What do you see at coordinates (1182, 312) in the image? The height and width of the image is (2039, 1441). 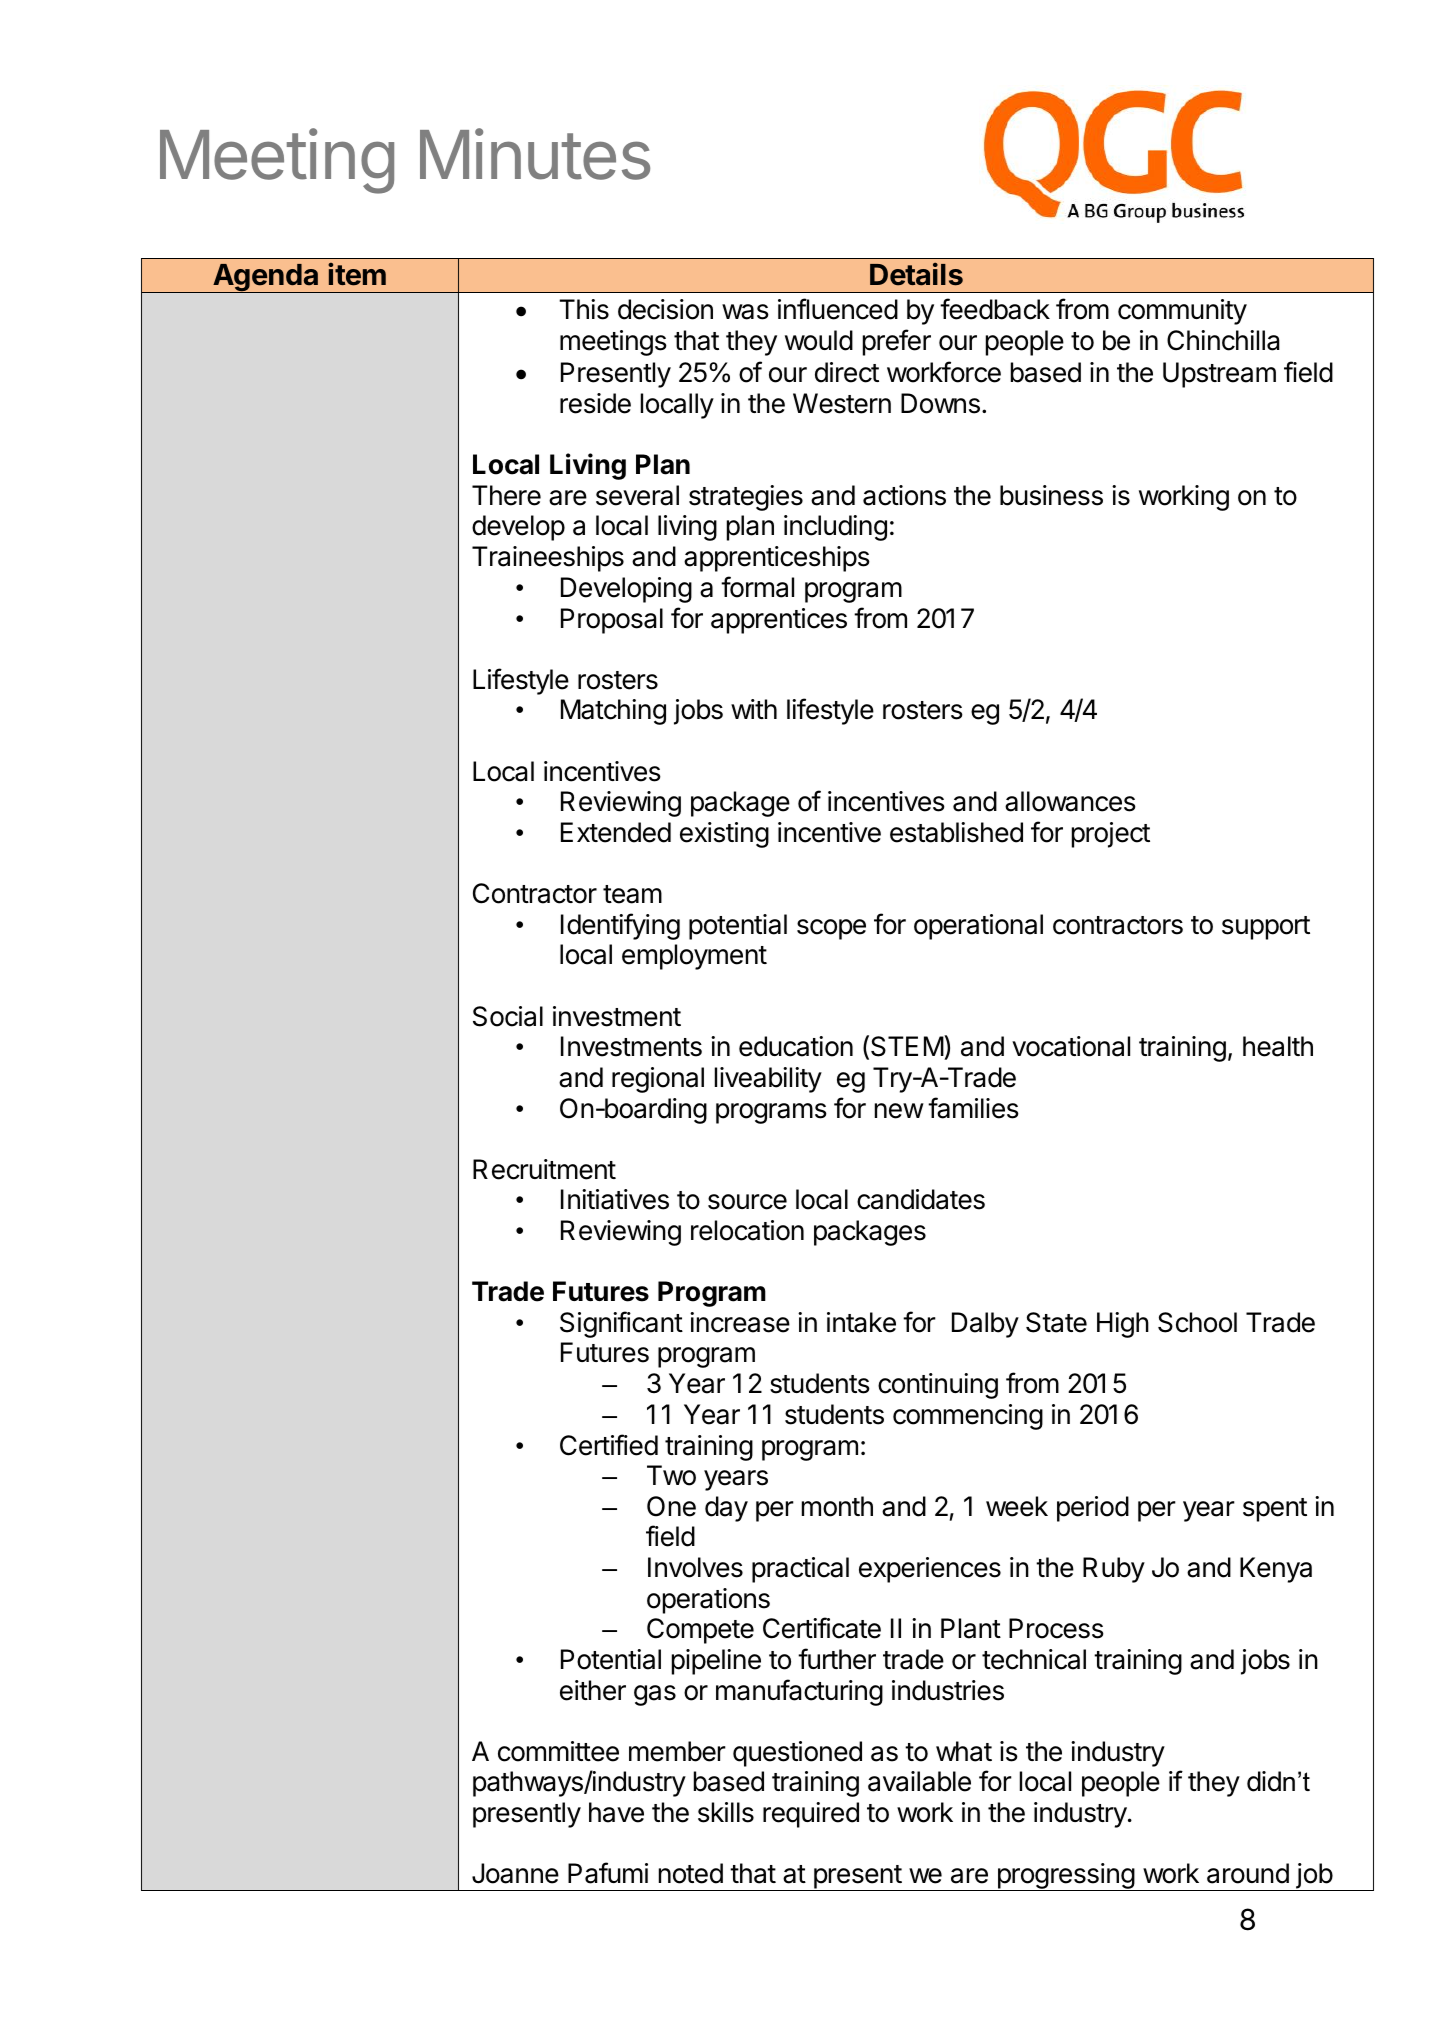 I see `community` at bounding box center [1182, 312].
